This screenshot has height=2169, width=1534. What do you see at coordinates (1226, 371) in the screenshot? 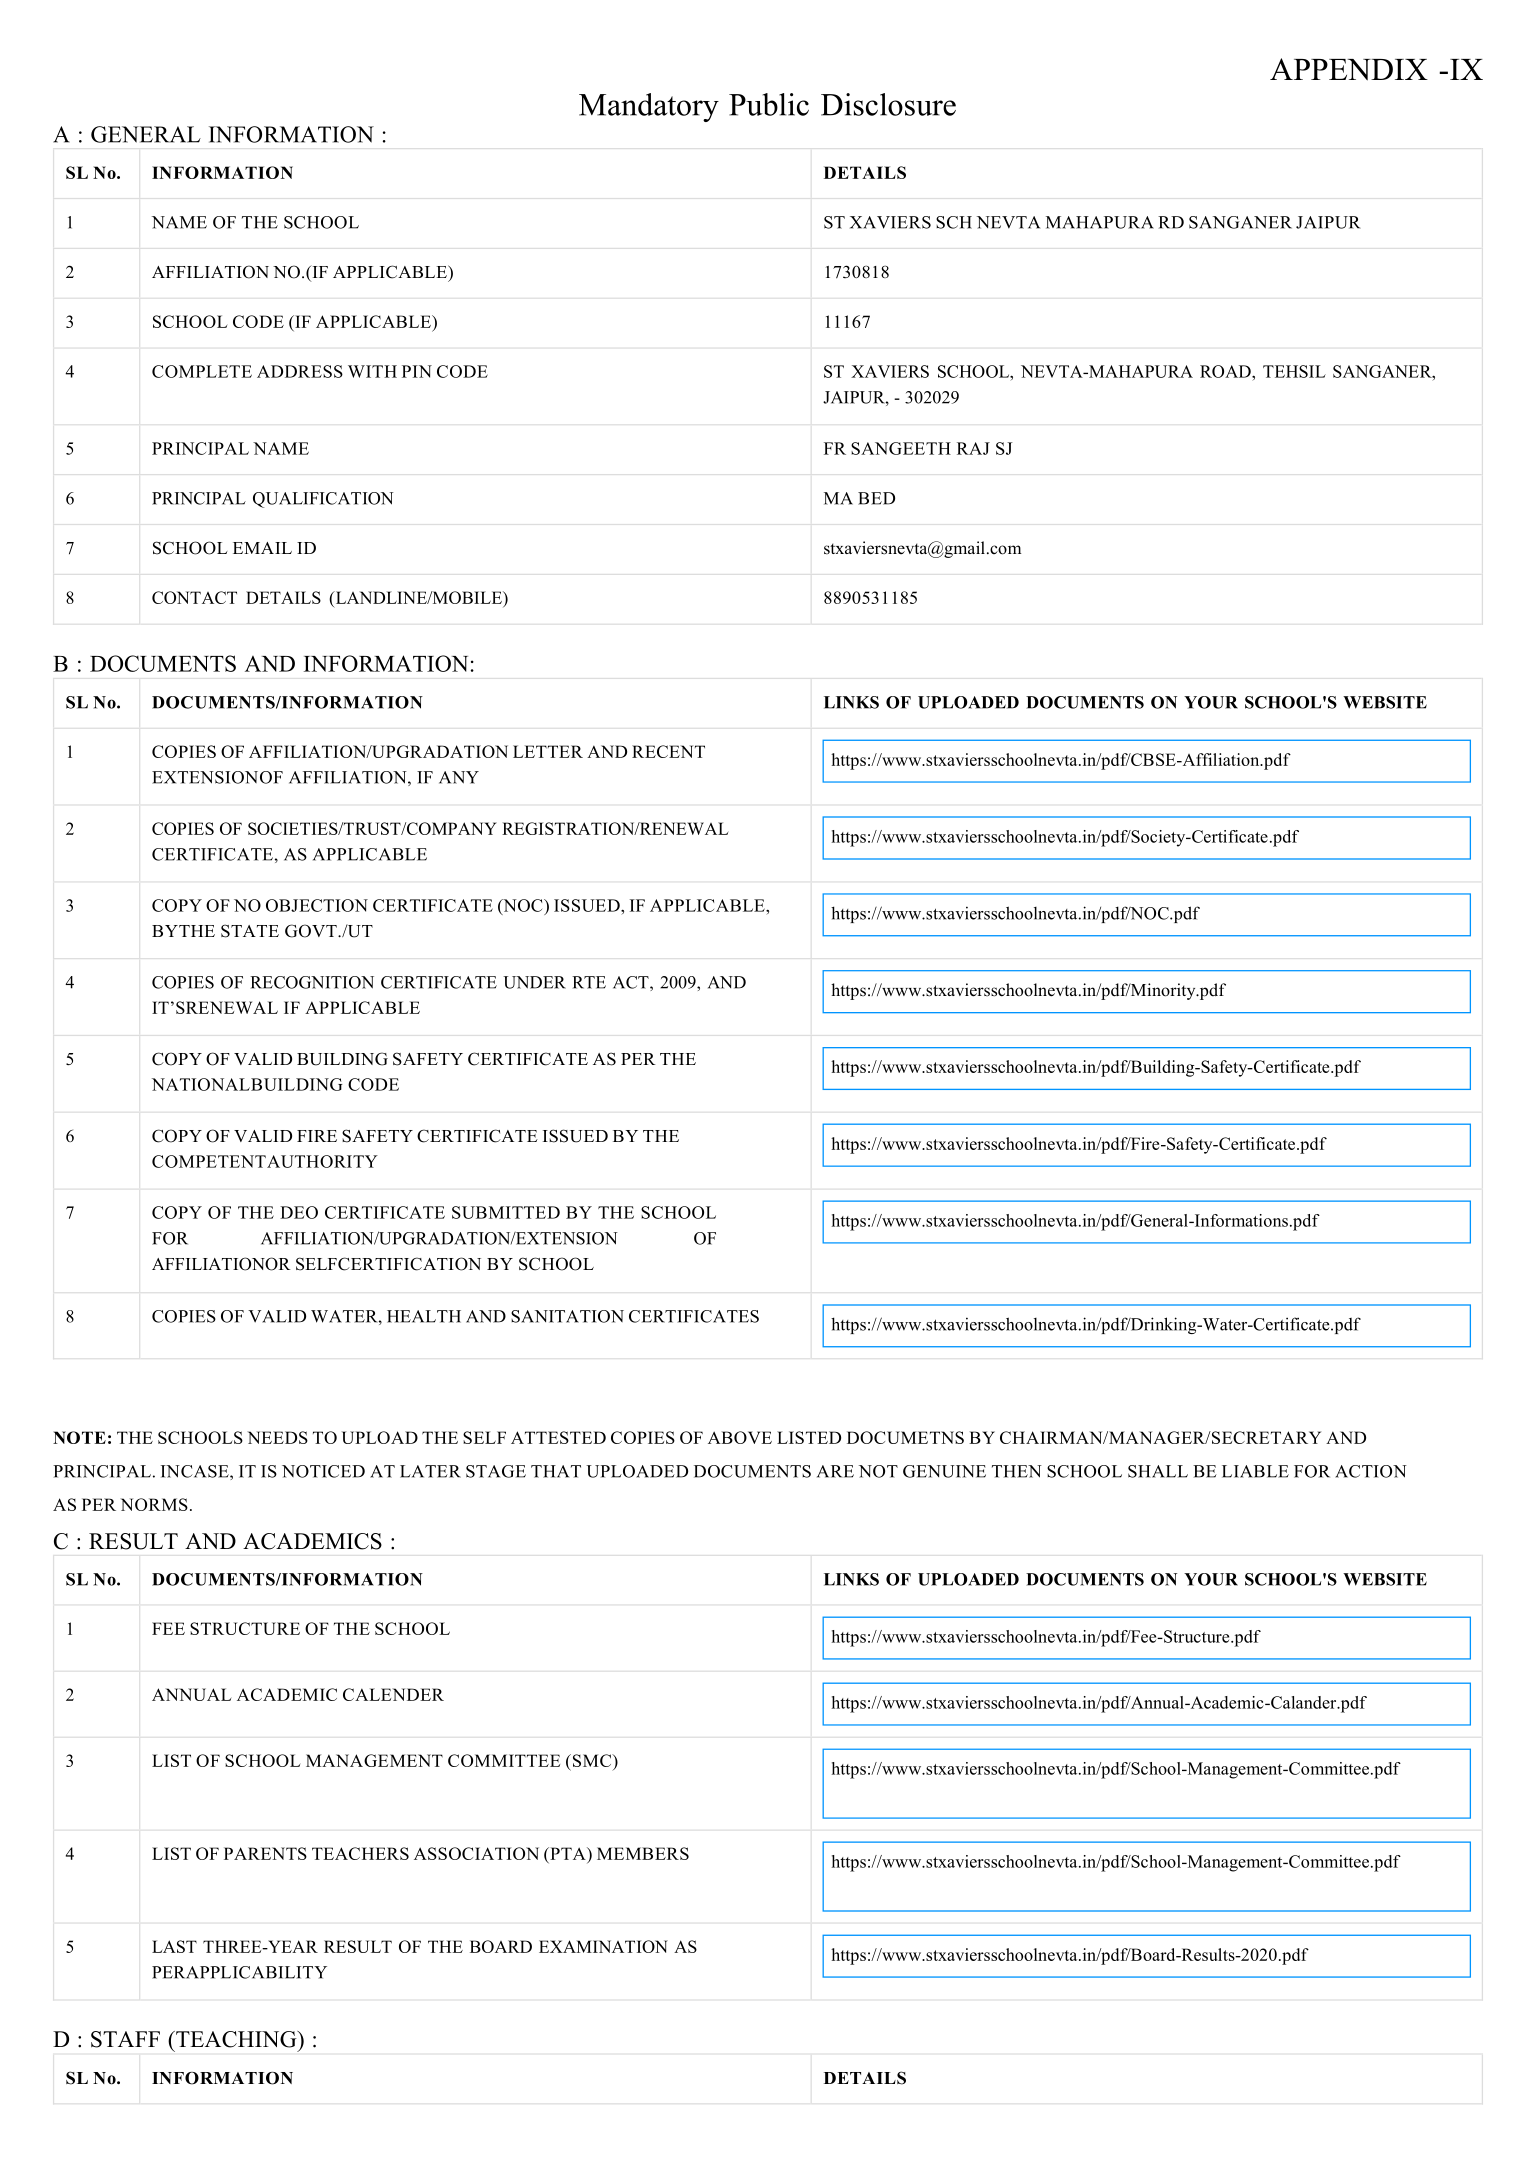
I see `ROAD` at bounding box center [1226, 371].
